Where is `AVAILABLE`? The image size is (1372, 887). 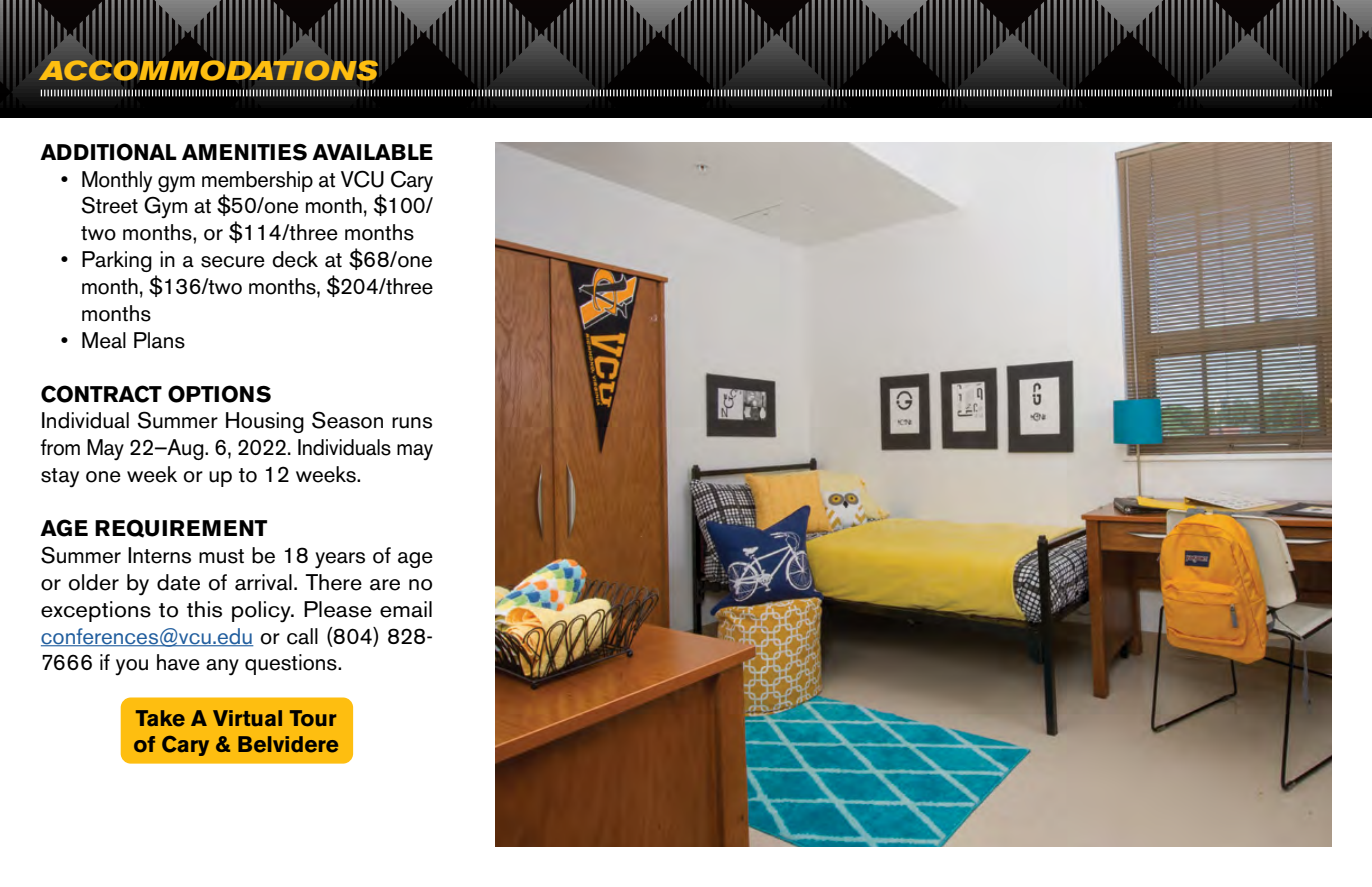
AVAILABLE is located at coordinates (372, 152).
